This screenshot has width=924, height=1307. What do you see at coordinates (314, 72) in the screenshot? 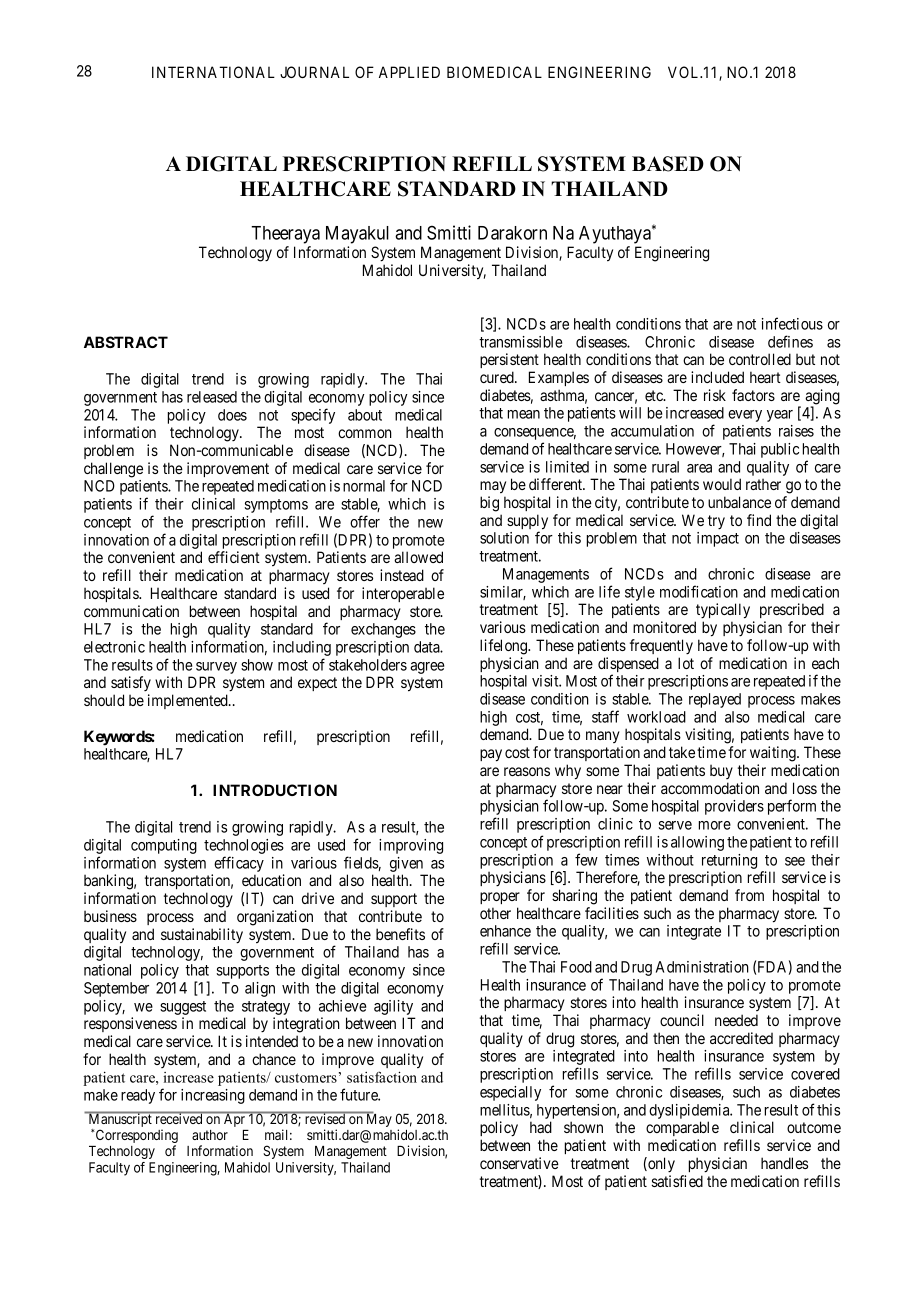
I see `JOURNAL` at bounding box center [314, 72].
